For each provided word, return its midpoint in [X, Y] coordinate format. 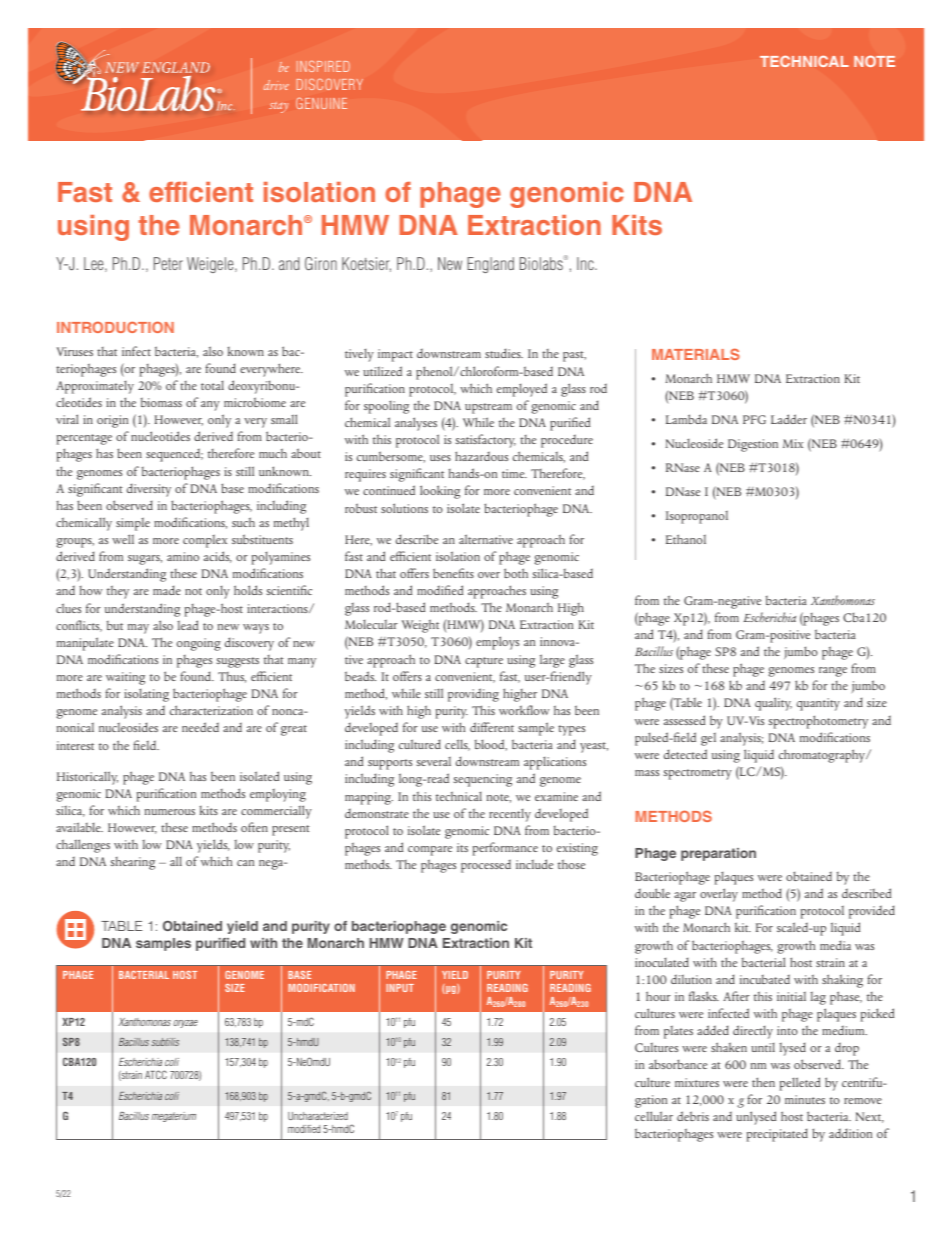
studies [504, 353]
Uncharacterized [318, 1116]
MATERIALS [696, 354]
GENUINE [321, 103]
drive [276, 85]
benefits [453, 573]
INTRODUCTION [115, 327]
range [833, 672]
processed [486, 866]
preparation [718, 854]
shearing [132, 863]
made [167, 590]
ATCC [156, 1074]
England [490, 265]
